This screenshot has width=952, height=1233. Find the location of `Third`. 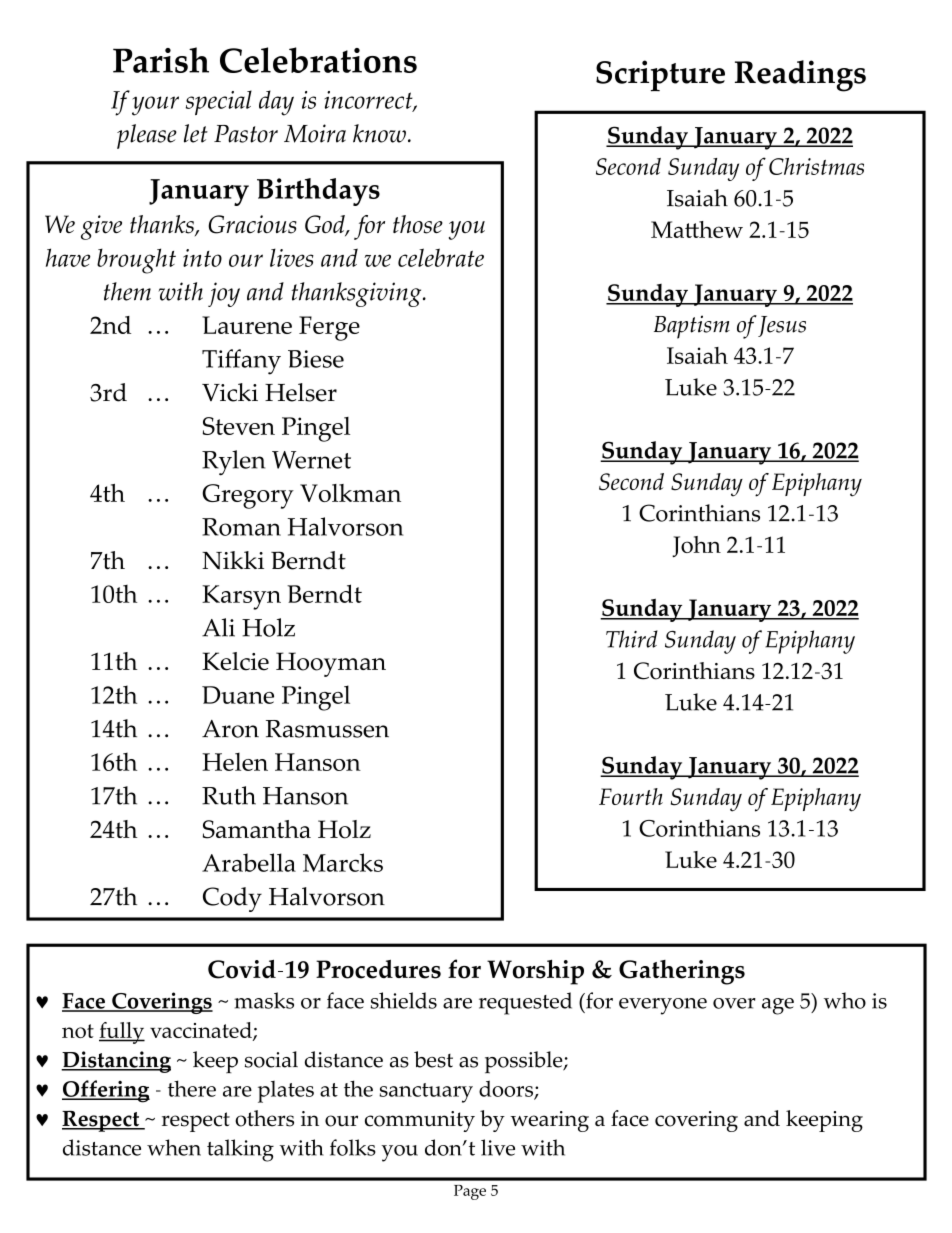

Third is located at coordinates (632, 639).
